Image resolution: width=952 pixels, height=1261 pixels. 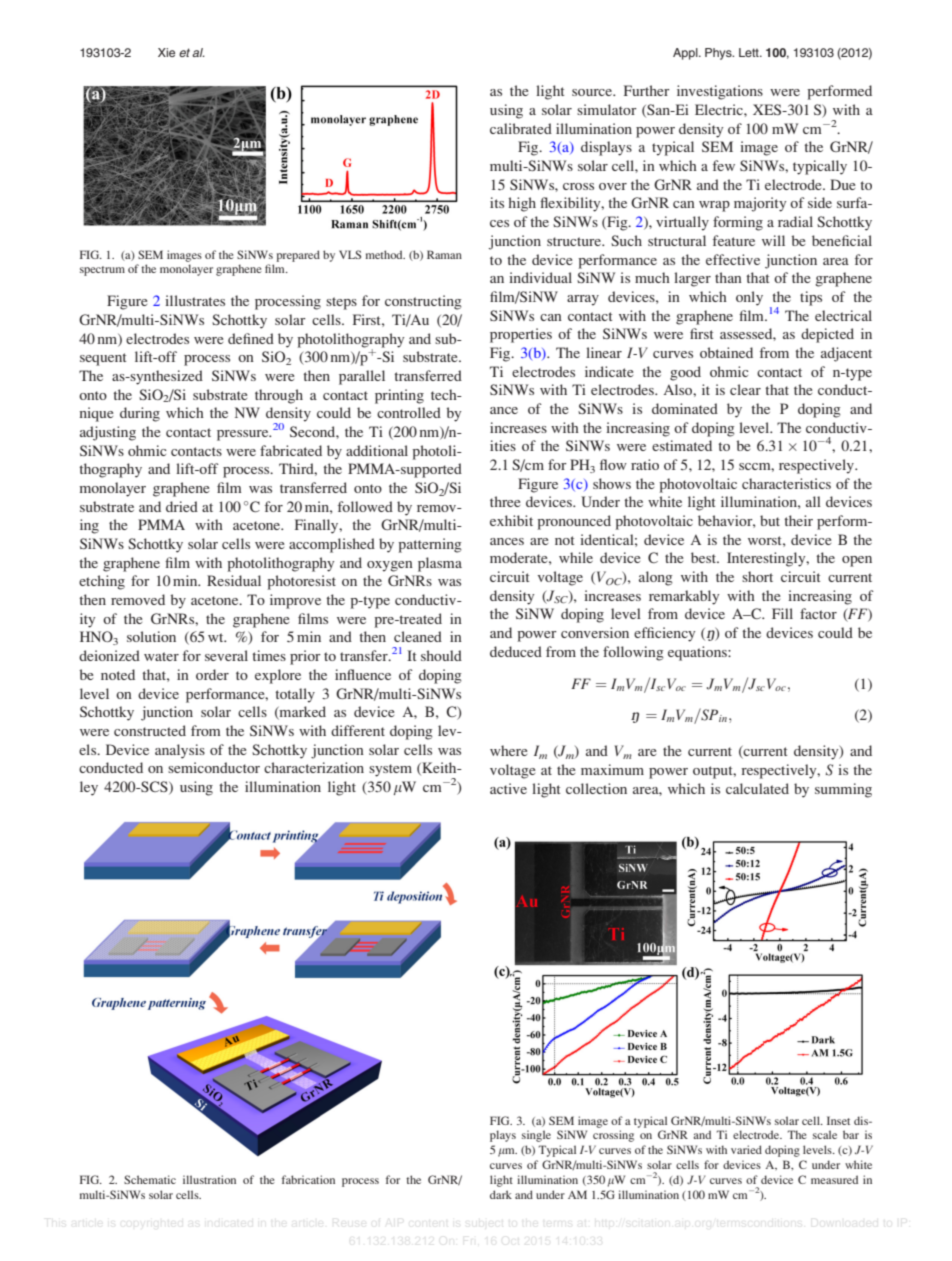 What do you see at coordinates (782, 613) in the document?
I see `Fill` at bounding box center [782, 613].
